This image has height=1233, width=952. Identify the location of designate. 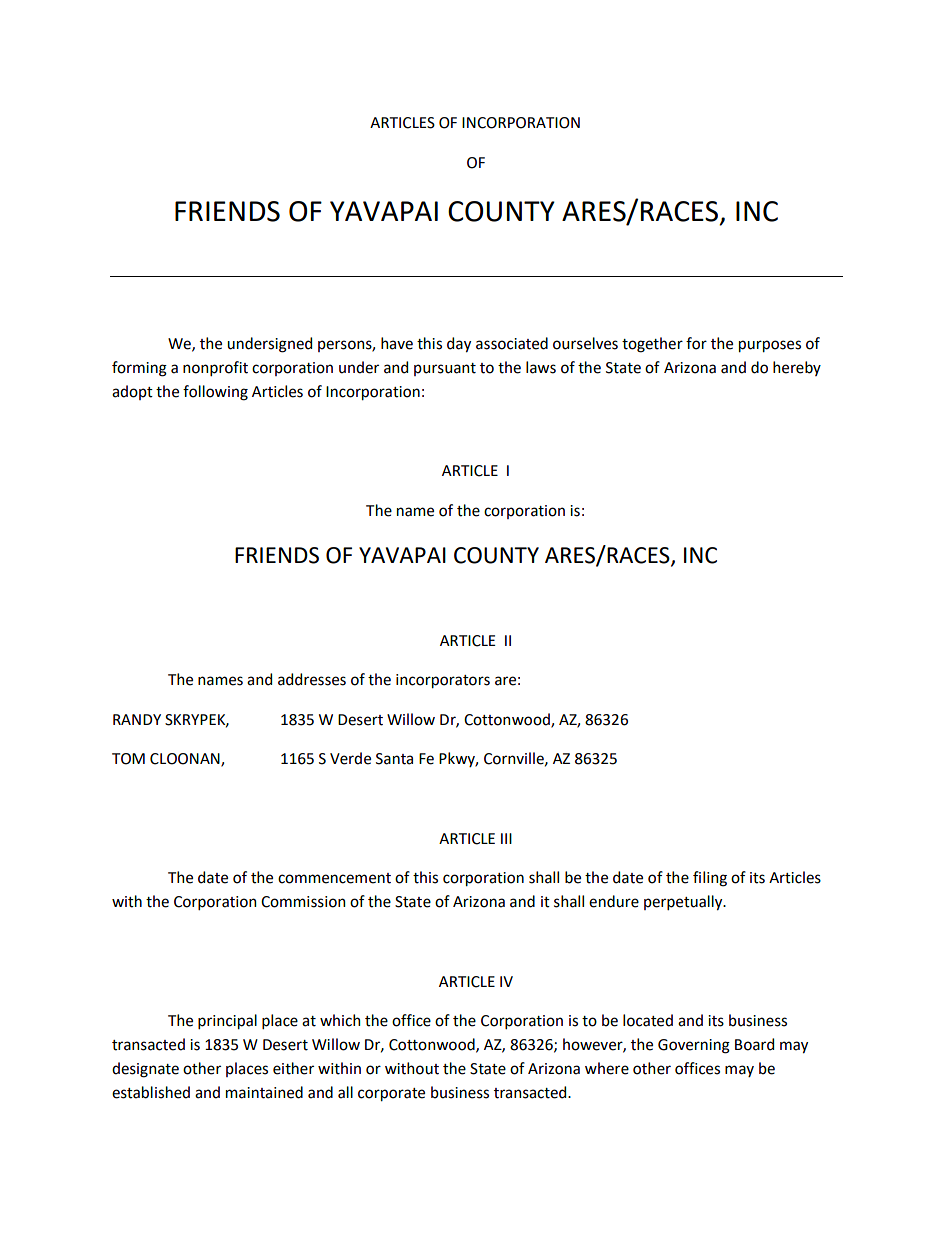
(145, 1070).
